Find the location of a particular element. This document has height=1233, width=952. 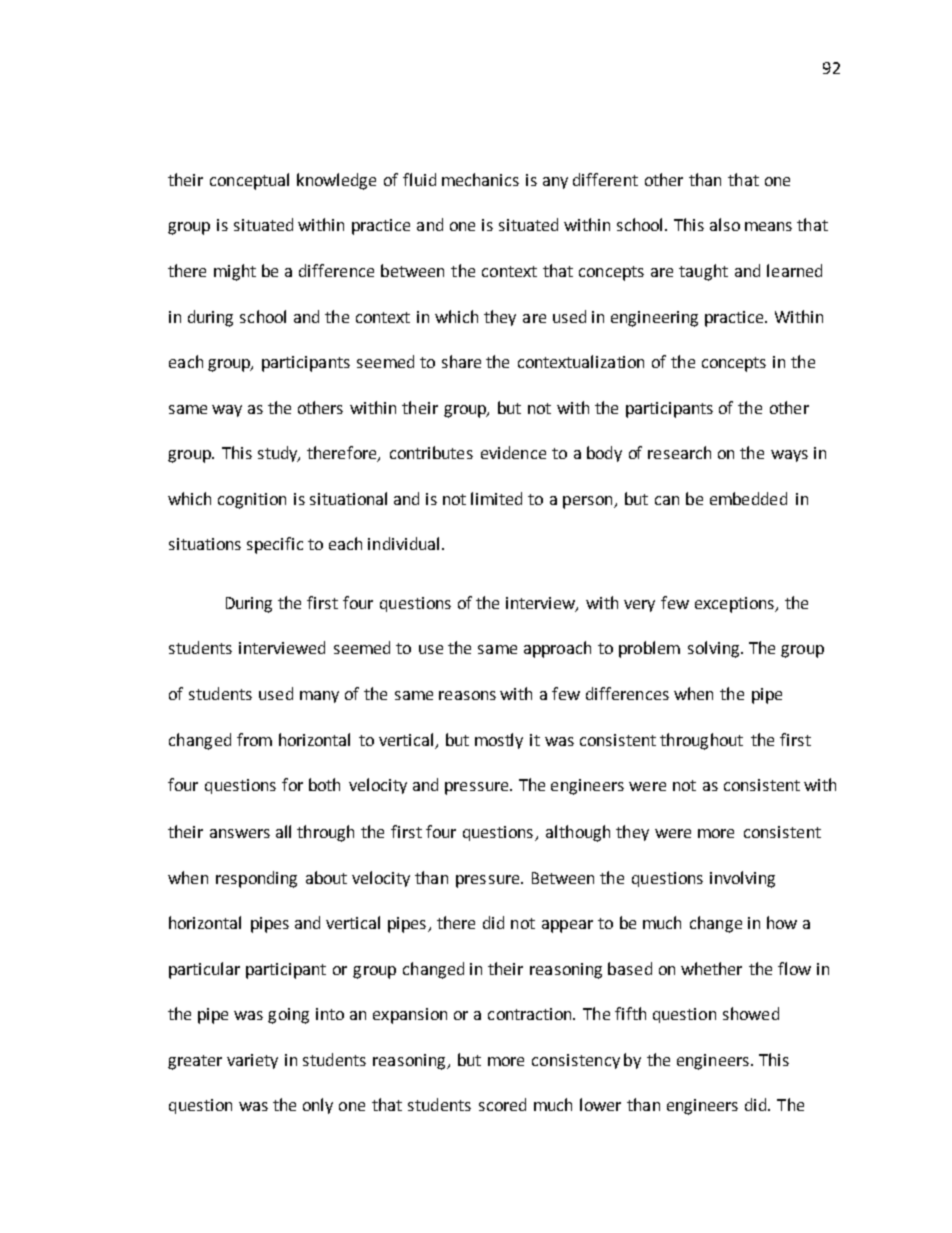

involving is located at coordinates (742, 879).
